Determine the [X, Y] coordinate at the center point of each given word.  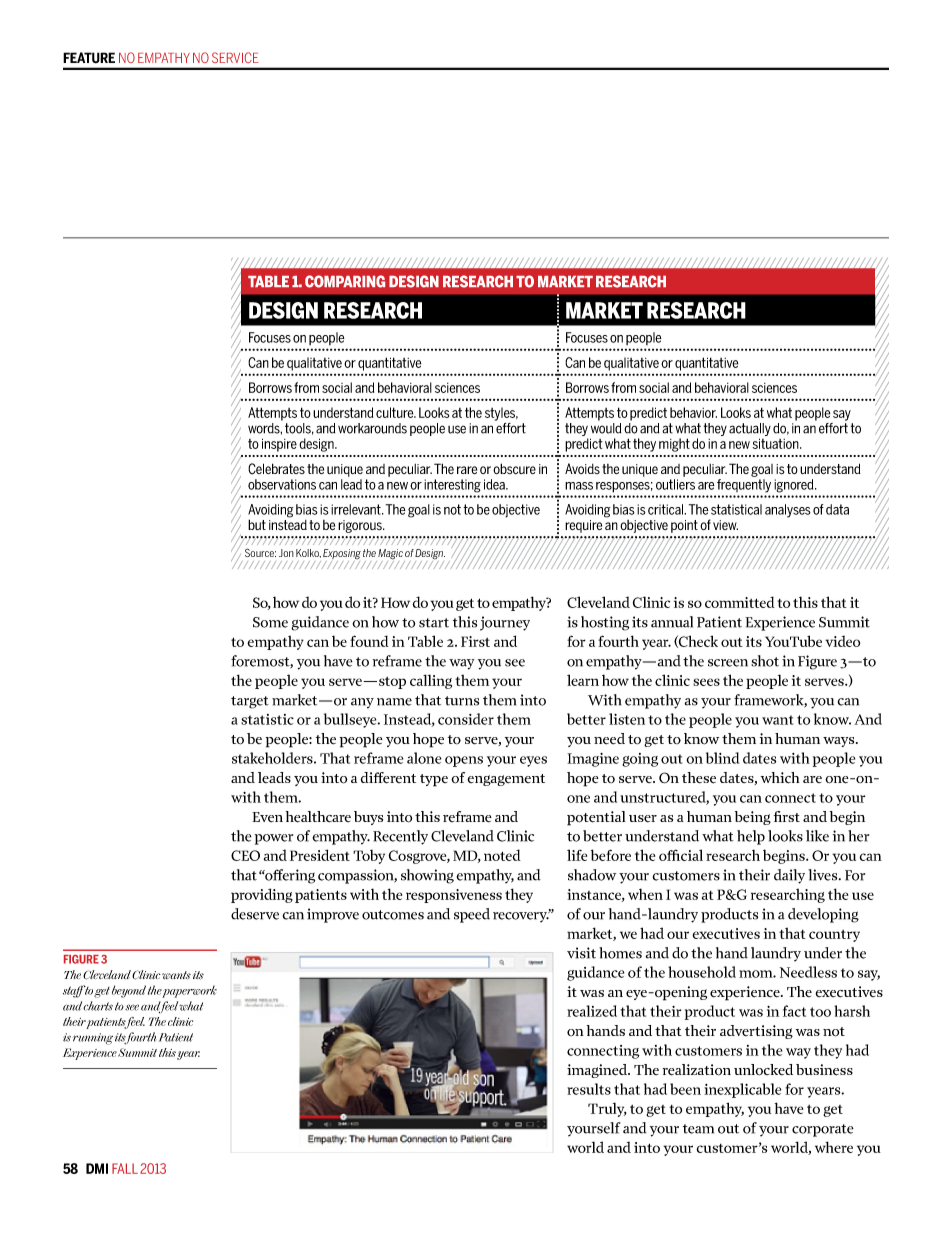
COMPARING [345, 281]
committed [740, 602]
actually [750, 431]
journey [505, 623]
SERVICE [235, 57]
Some [270, 622]
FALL [125, 1168]
